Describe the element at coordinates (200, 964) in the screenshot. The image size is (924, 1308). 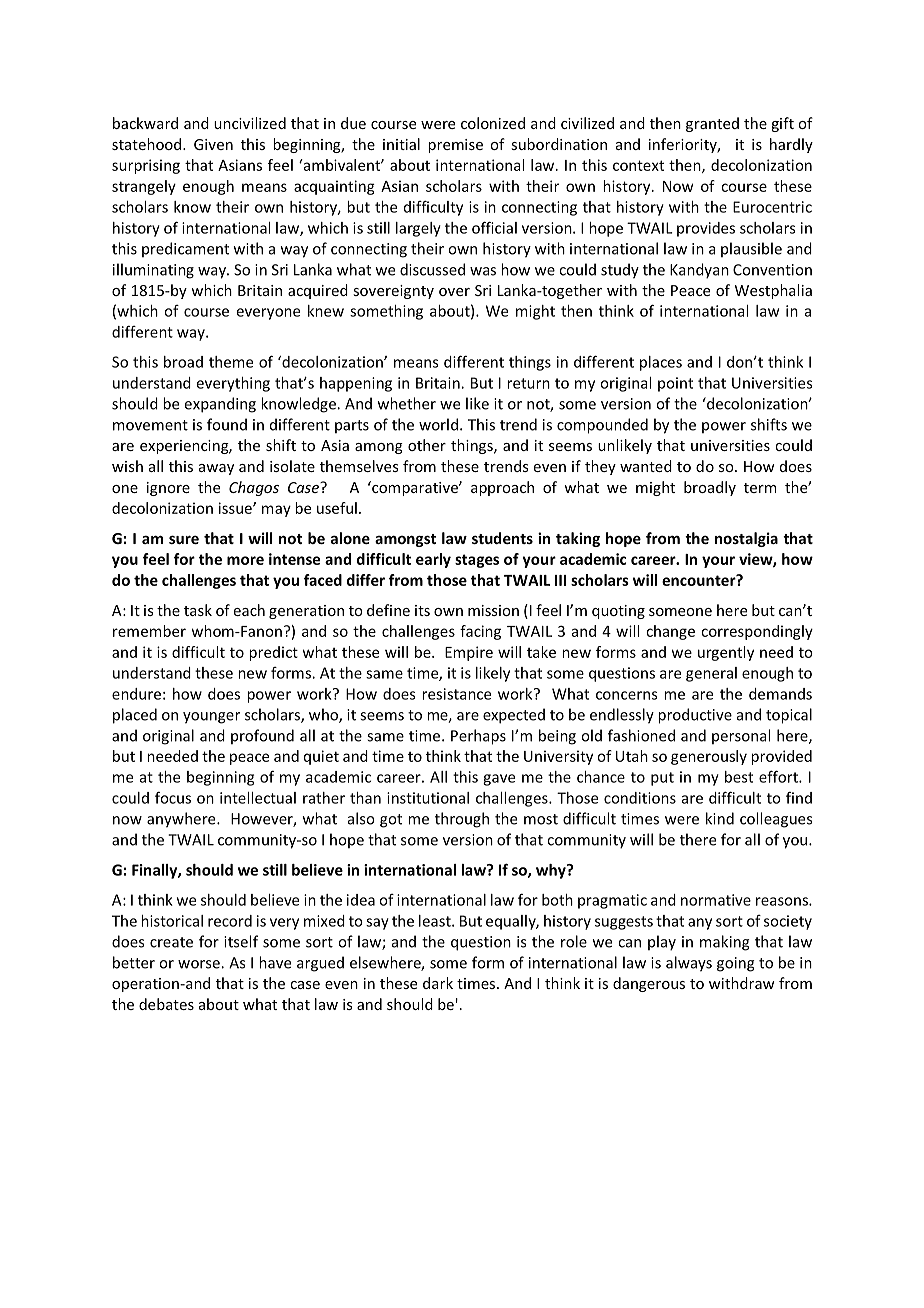
I see `worse` at that location.
